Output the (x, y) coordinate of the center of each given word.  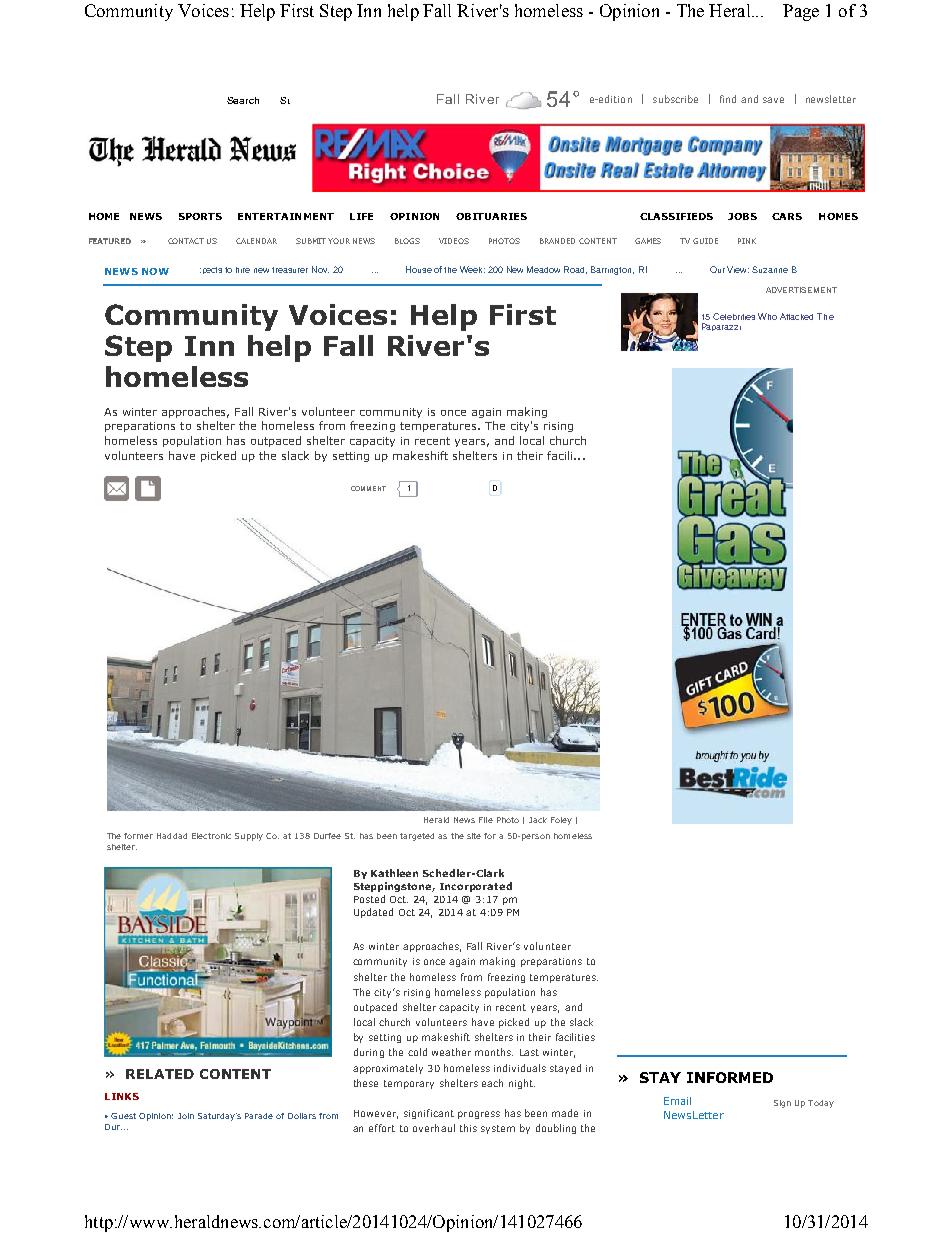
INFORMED (730, 1077)
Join (186, 1116)
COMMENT (368, 488)
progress (479, 1115)
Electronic (211, 836)
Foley (561, 821)
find (728, 99)
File (486, 820)
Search (243, 100)
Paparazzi (721, 327)
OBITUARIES (491, 216)
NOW (155, 271)
